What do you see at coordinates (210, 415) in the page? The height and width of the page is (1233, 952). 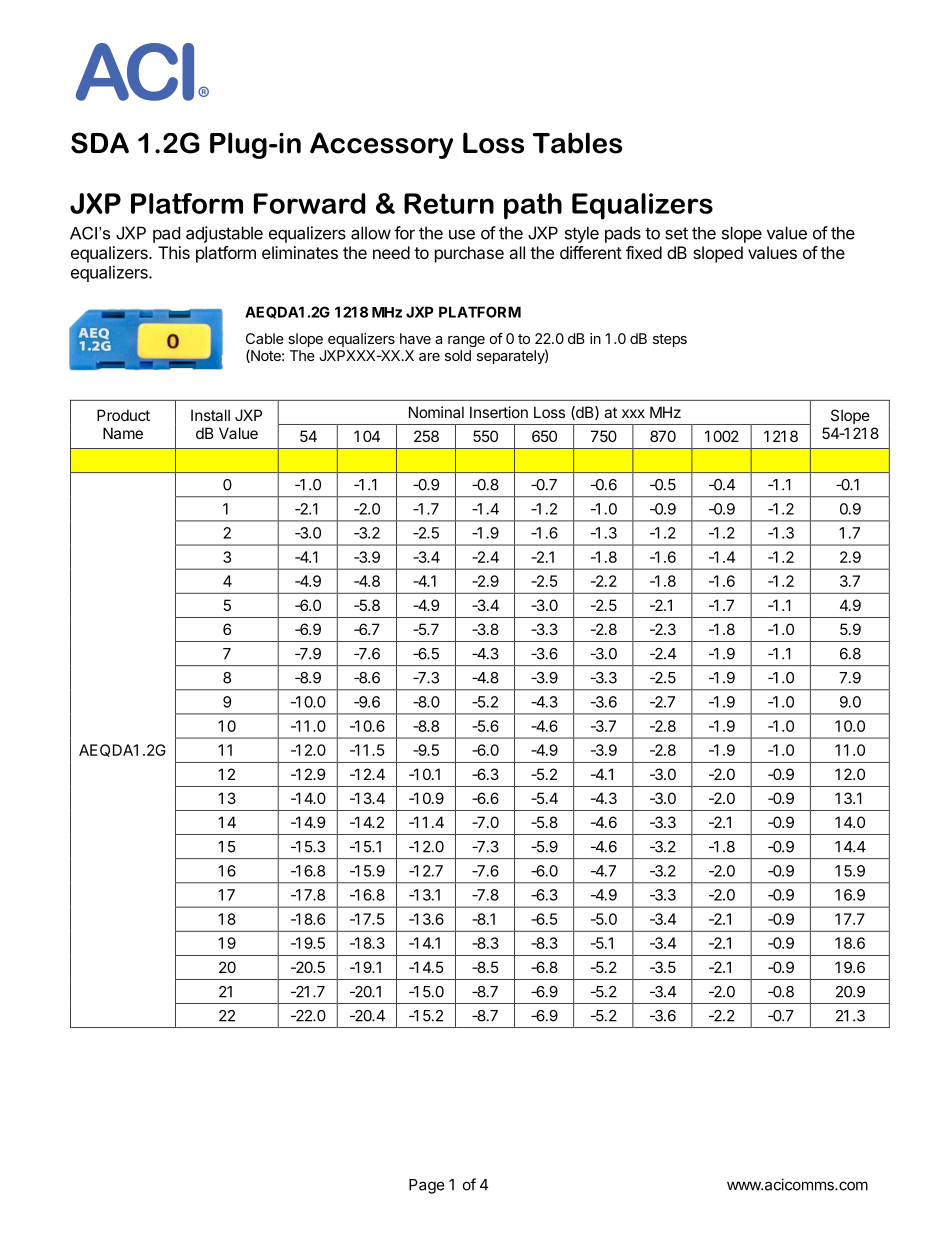 I see `Install` at bounding box center [210, 415].
